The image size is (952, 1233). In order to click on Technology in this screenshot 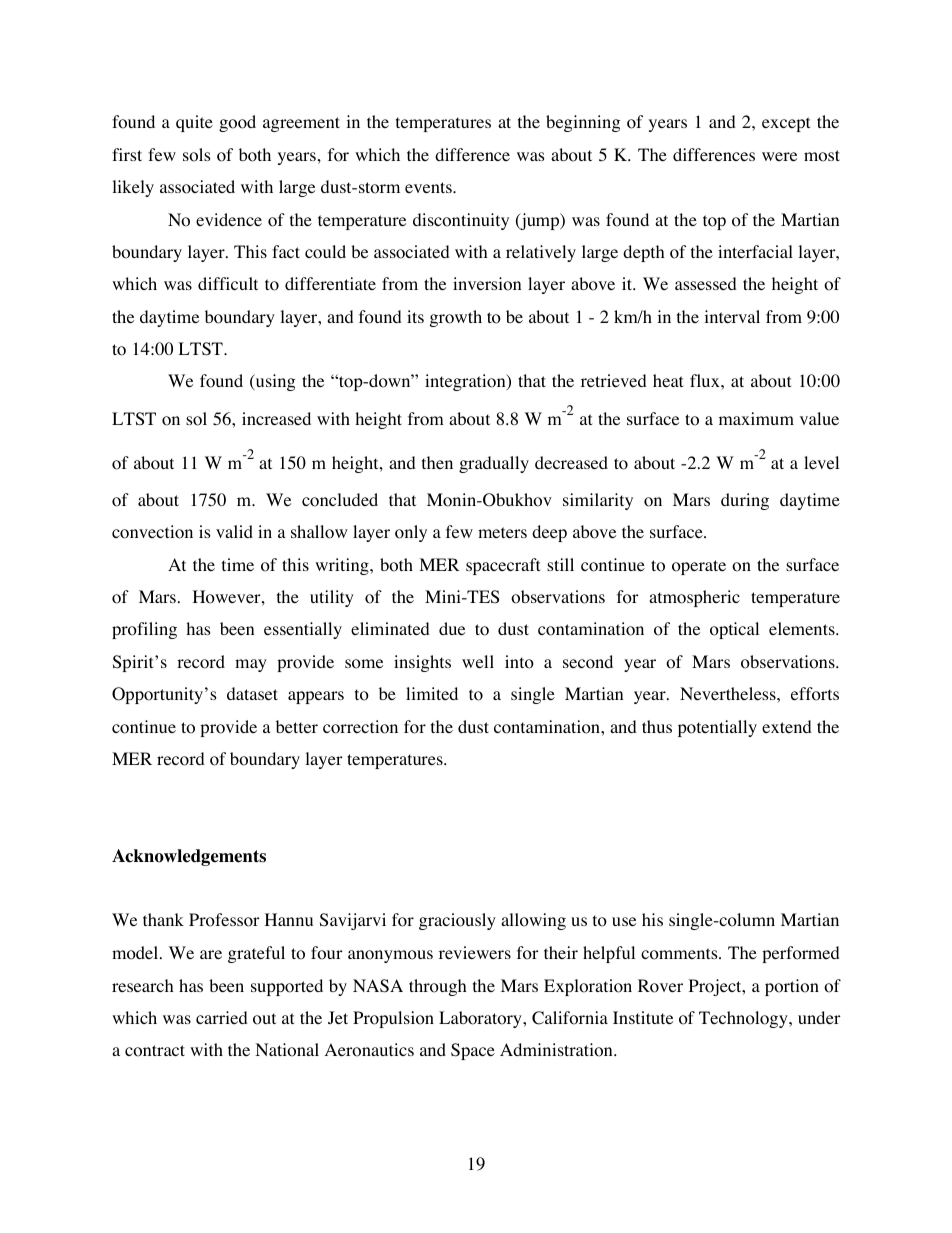, I will do `click(744, 1019)`.
